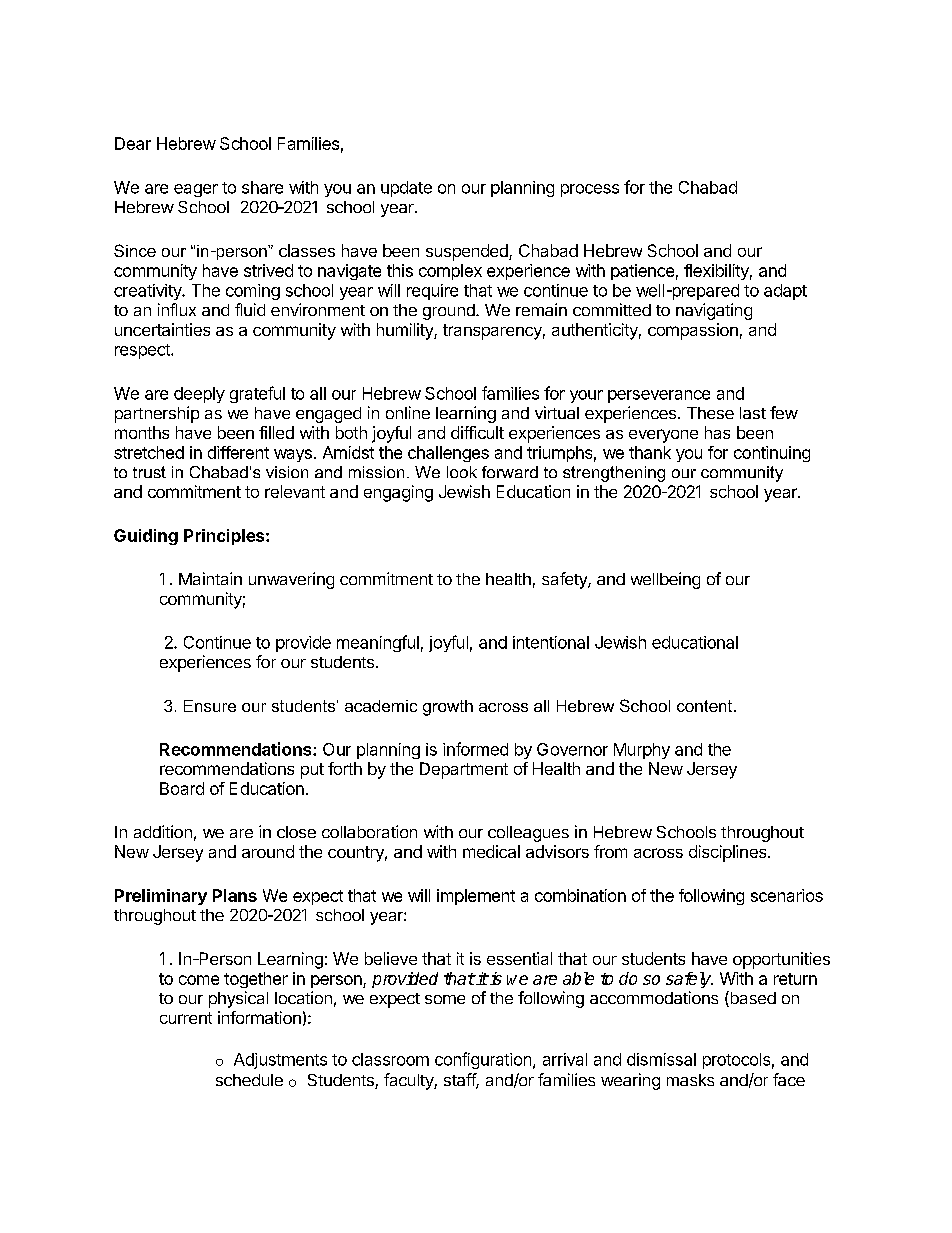  Describe the element at coordinates (249, 1080) in the screenshot. I see `schedule` at that location.
